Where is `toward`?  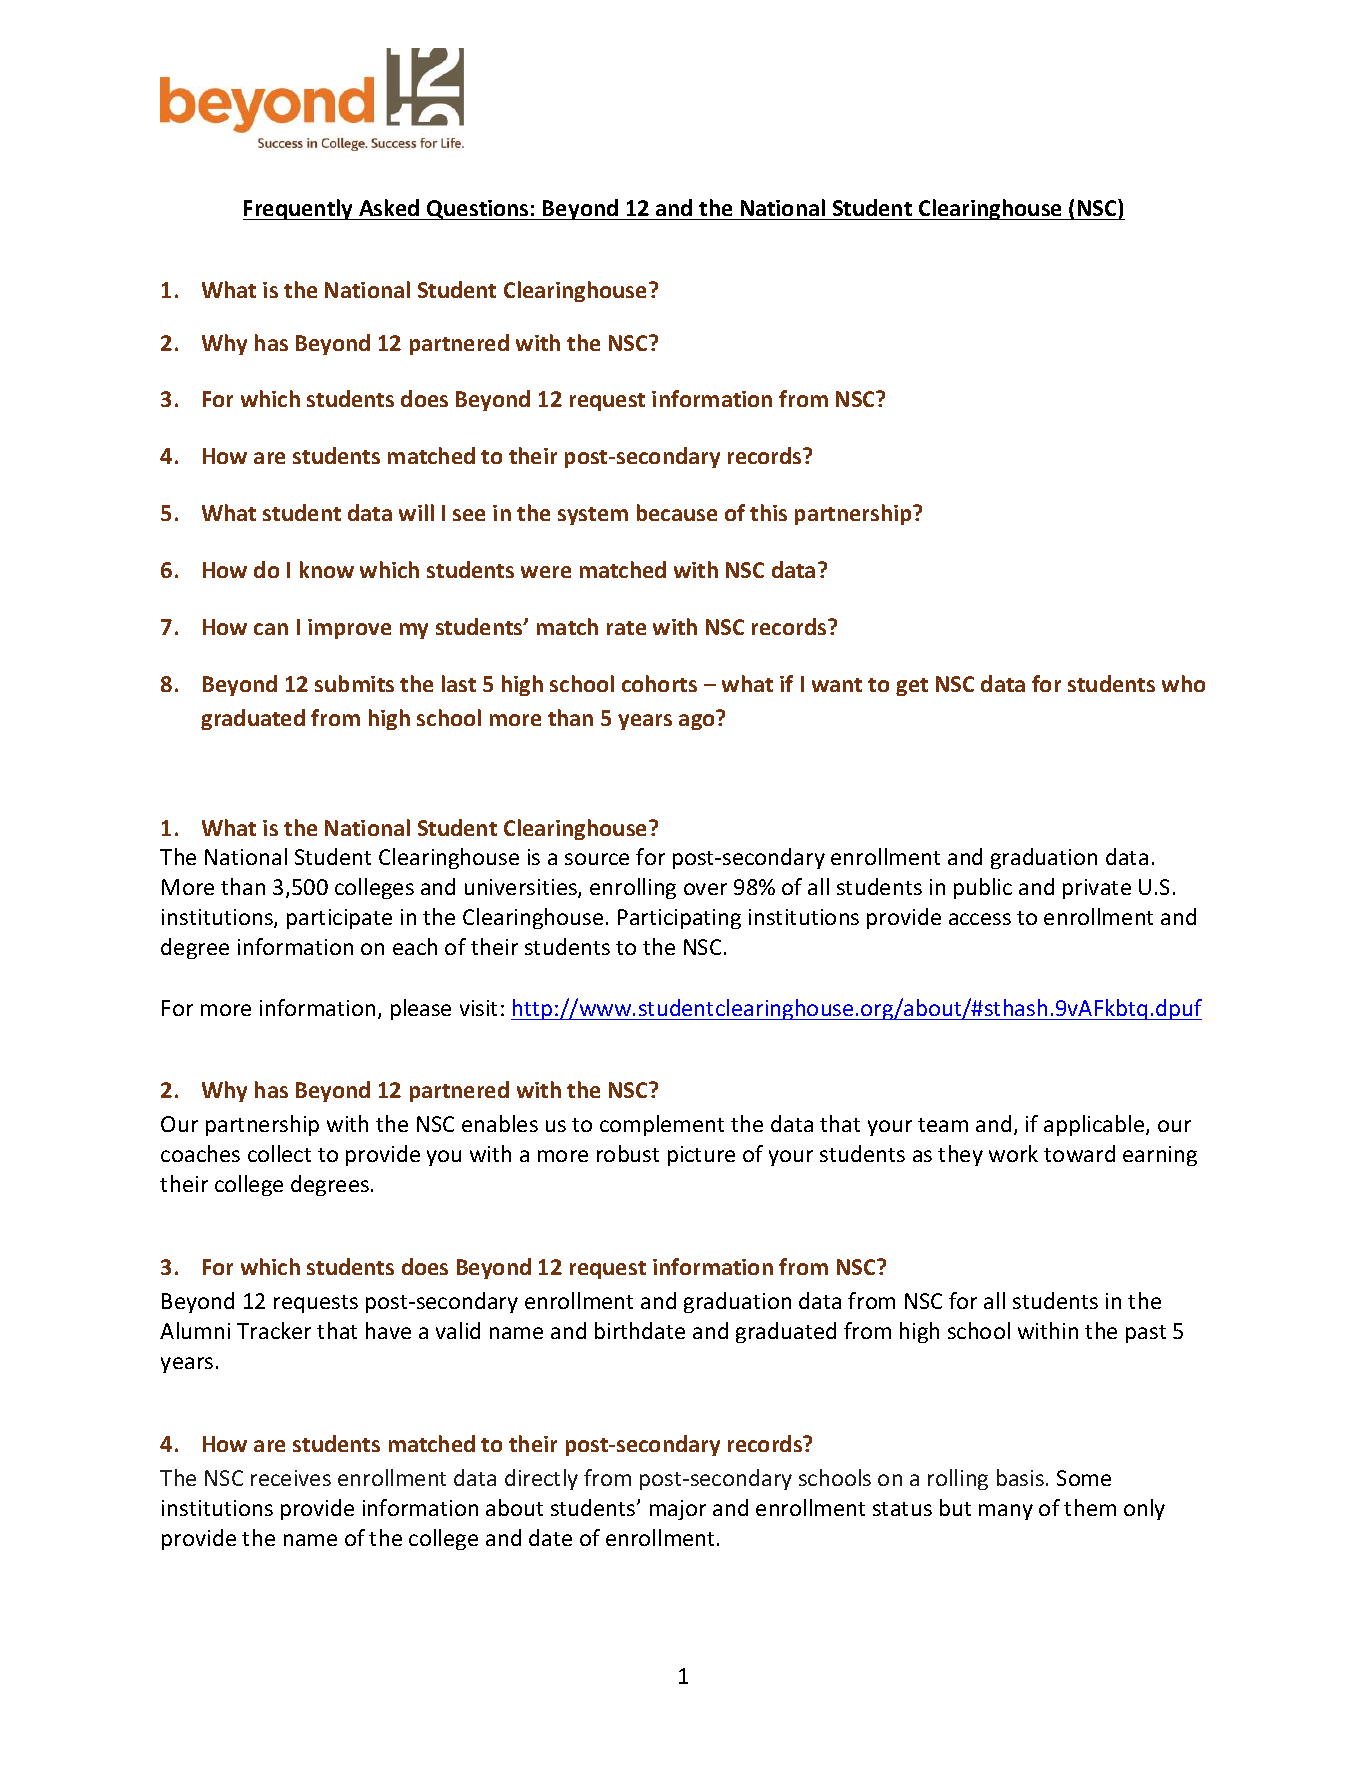
toward is located at coordinates (1079, 1153).
